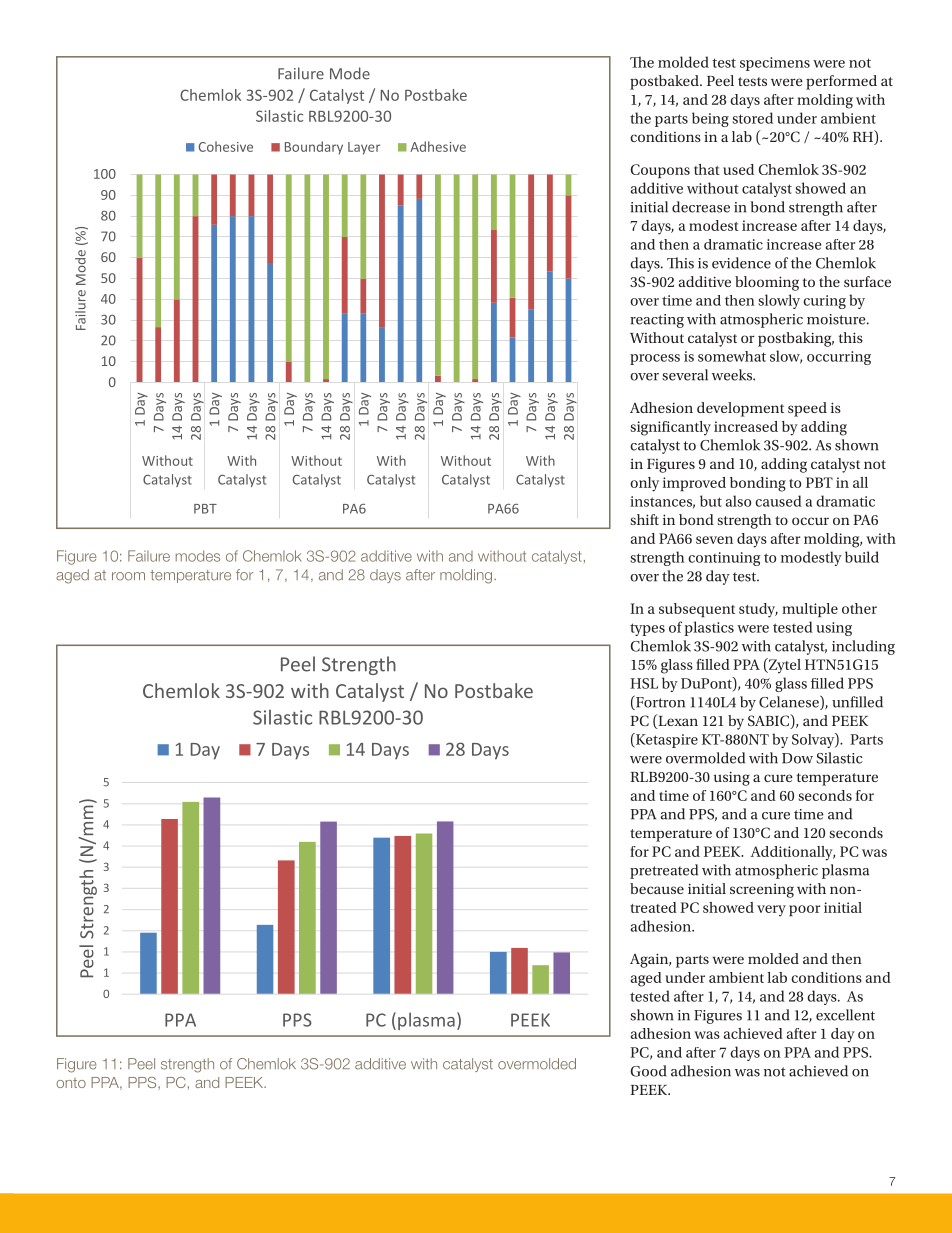 The width and height of the screenshot is (952, 1233). Describe the element at coordinates (128, 576) in the screenshot. I see `room` at that location.
